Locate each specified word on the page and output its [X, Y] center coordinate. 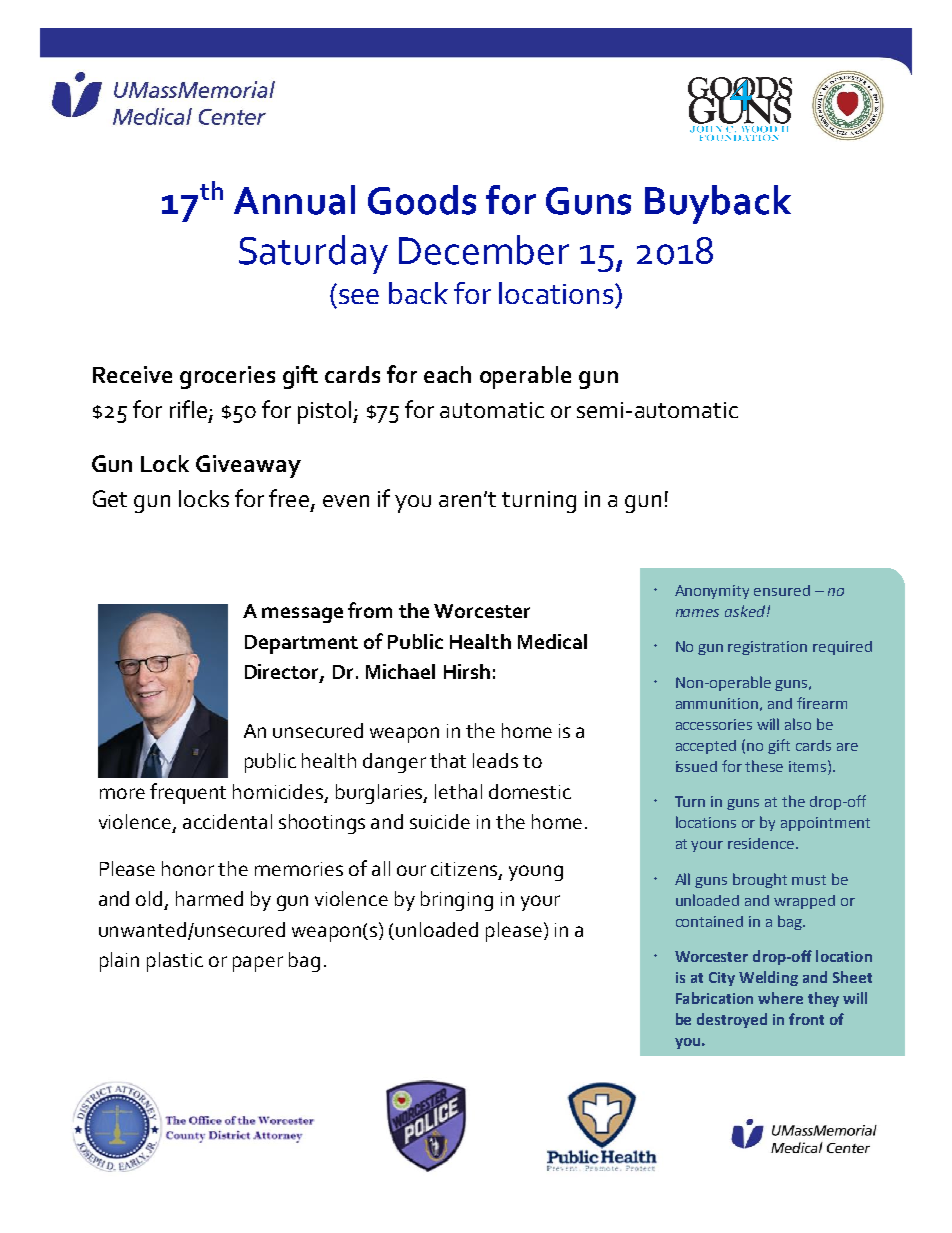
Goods [422, 200]
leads [495, 760]
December [484, 250]
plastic [175, 962]
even [346, 501]
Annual [294, 200]
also [798, 724]
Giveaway [248, 466]
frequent [188, 793]
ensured [782, 590]
